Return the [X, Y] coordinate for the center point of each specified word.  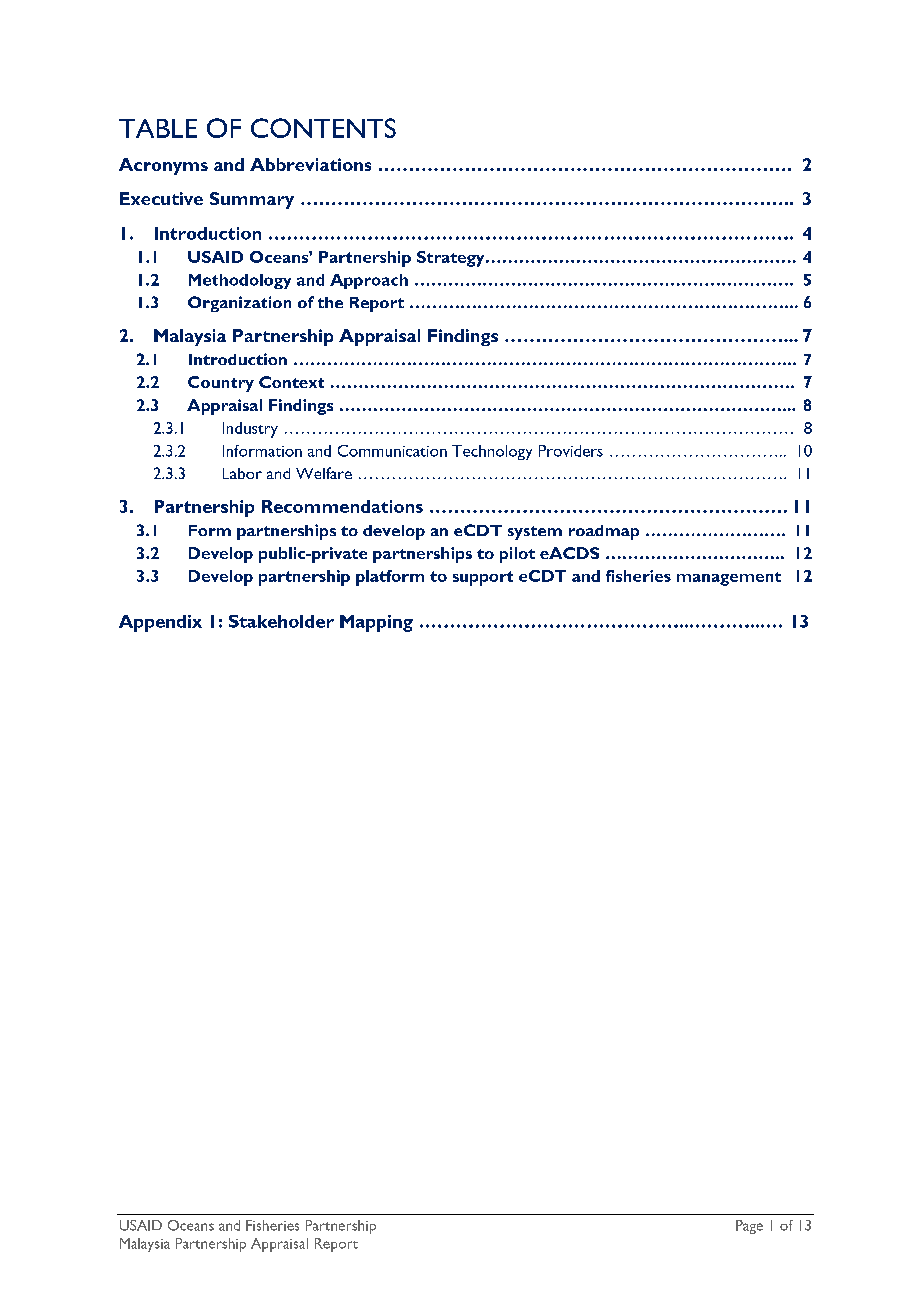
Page [749, 1227]
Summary [252, 200]
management [729, 579]
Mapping [376, 623]
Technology [492, 452]
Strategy [452, 259]
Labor [242, 473]
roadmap [604, 532]
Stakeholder [281, 621]
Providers [571, 451]
